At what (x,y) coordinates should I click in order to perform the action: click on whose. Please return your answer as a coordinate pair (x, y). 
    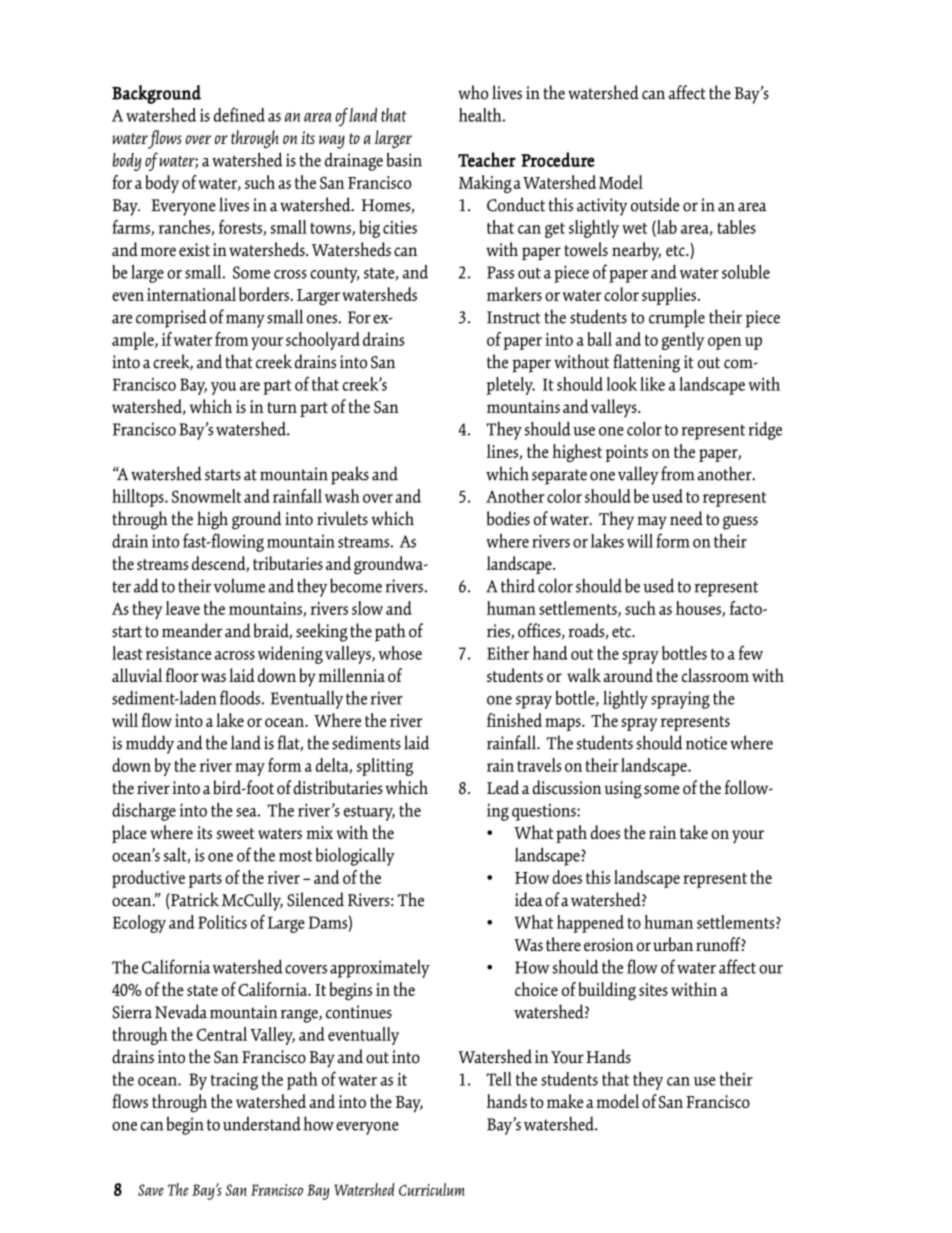
    Looking at the image, I should click on (400, 653).
